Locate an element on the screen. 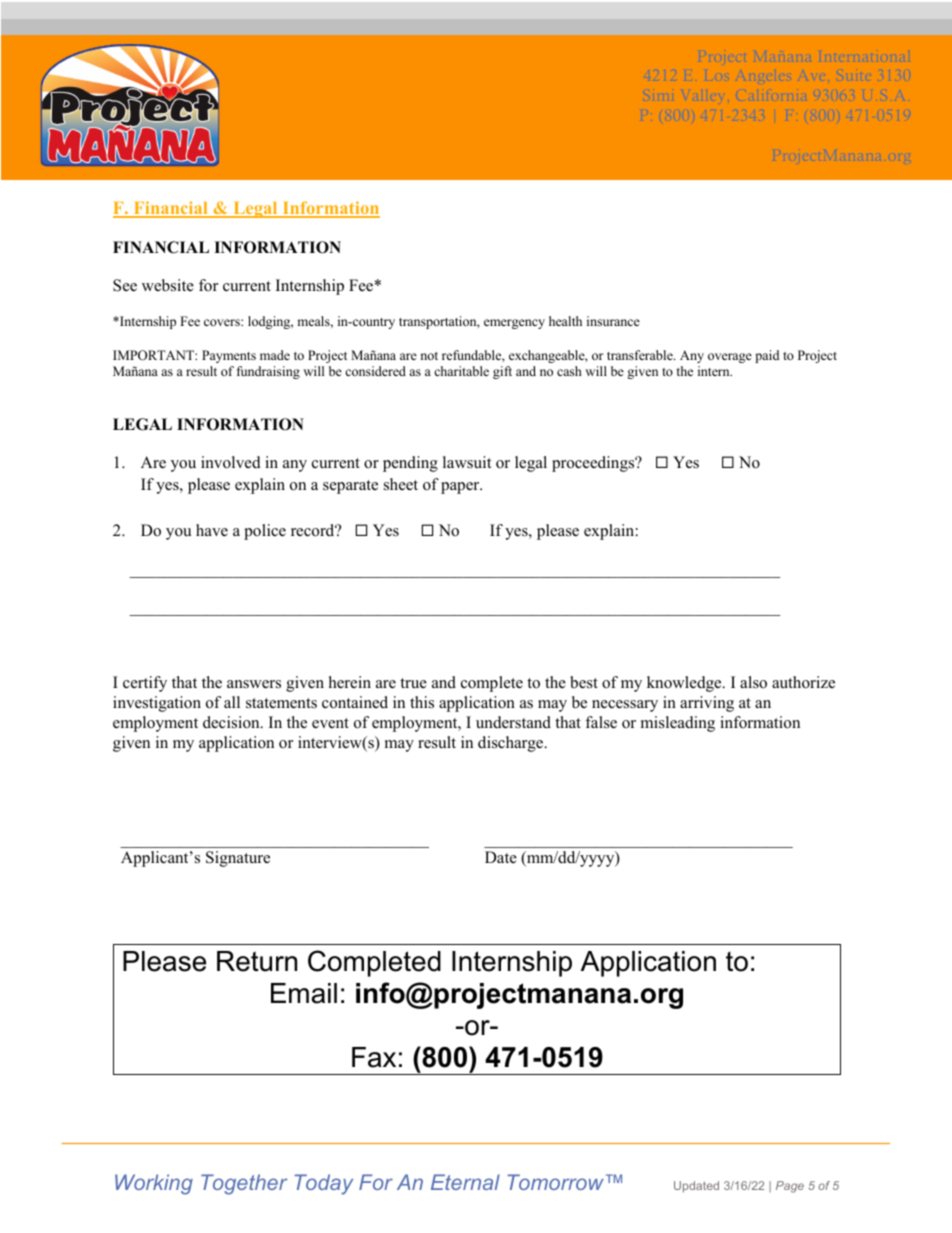 This screenshot has width=952, height=1233. Return is located at coordinates (257, 961).
